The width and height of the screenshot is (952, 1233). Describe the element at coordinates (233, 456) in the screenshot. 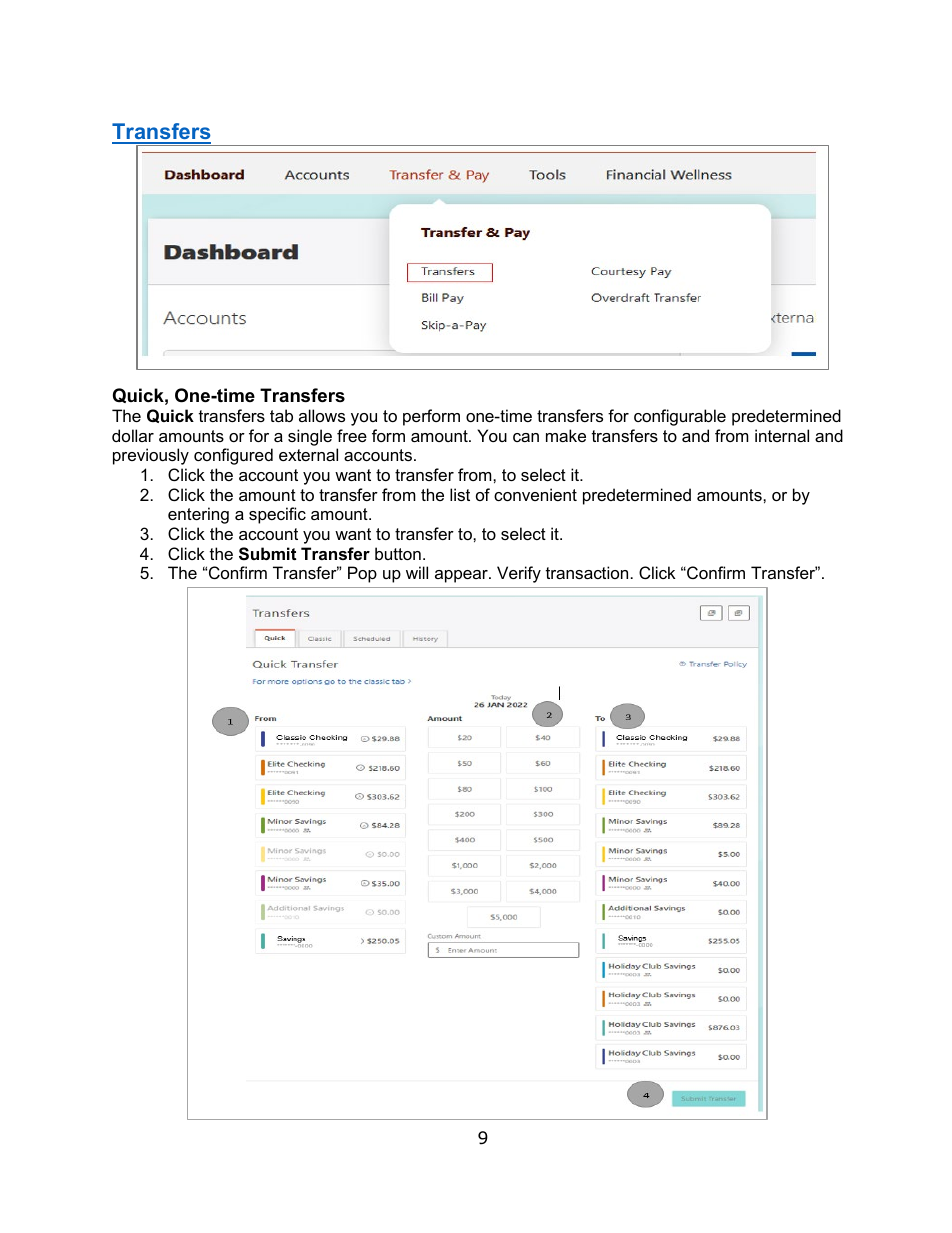

I see `configured` at that location.
